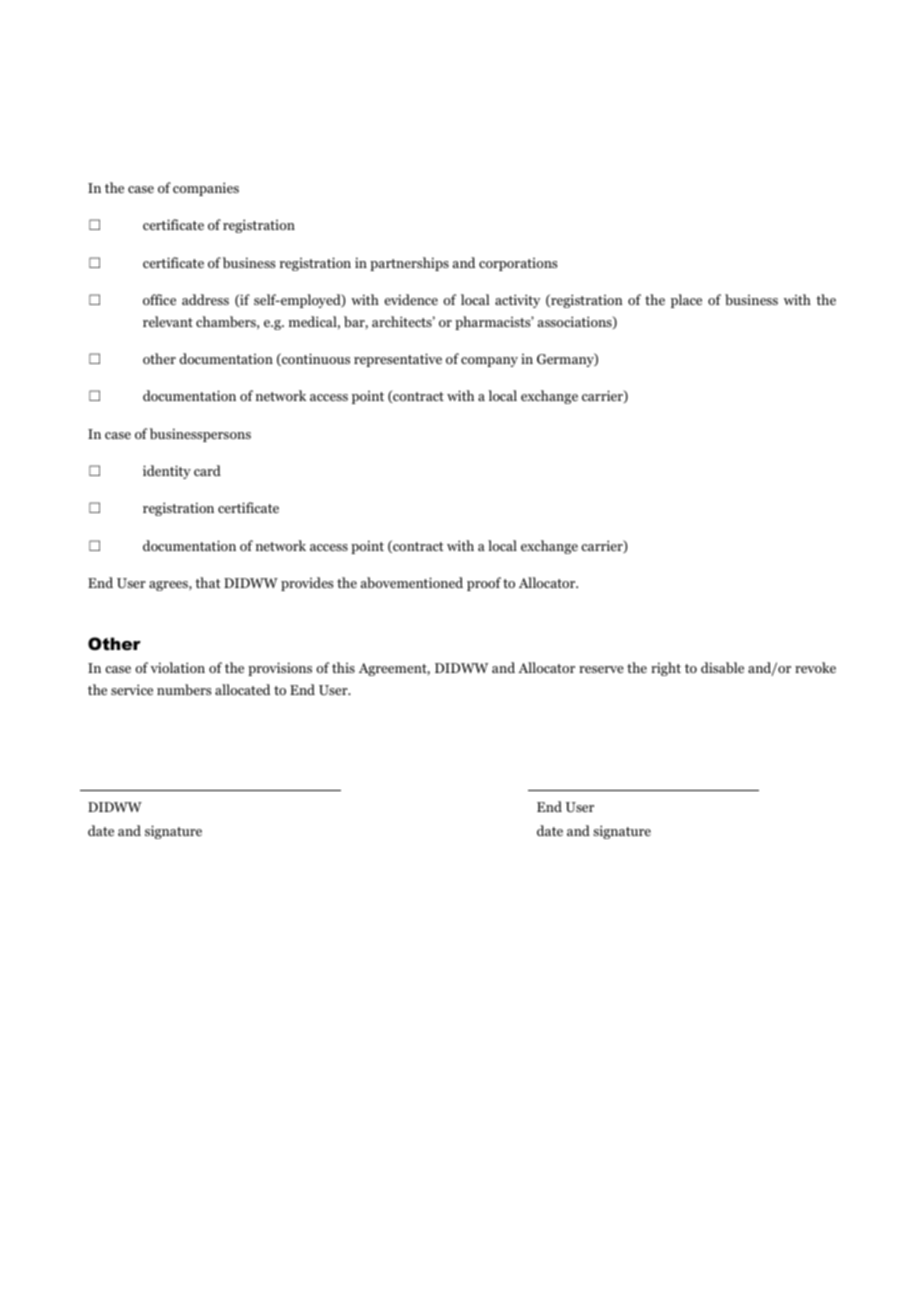 This screenshot has width=924, height=1308. I want to click on card, so click(207, 470).
